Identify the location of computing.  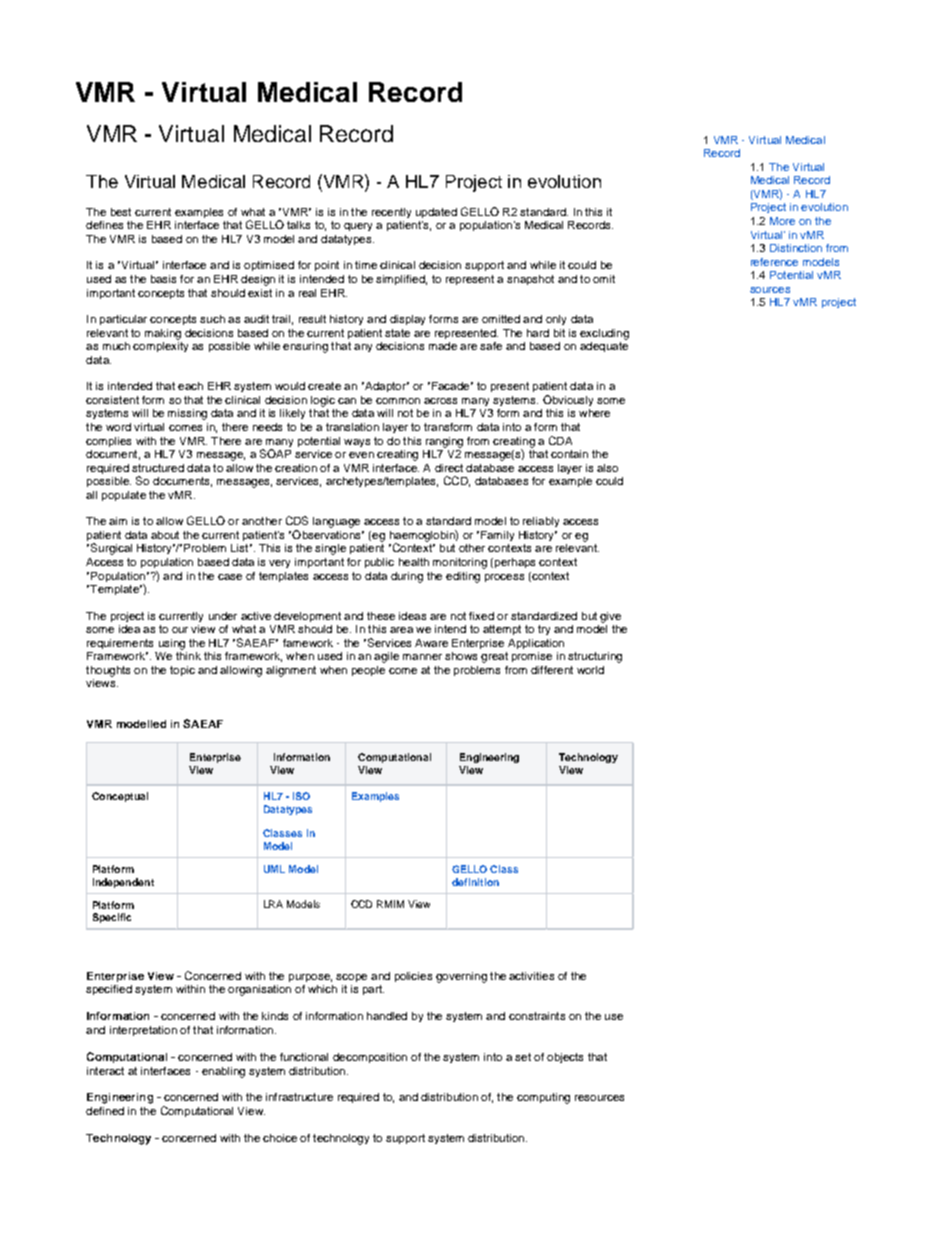
(543, 1098).
